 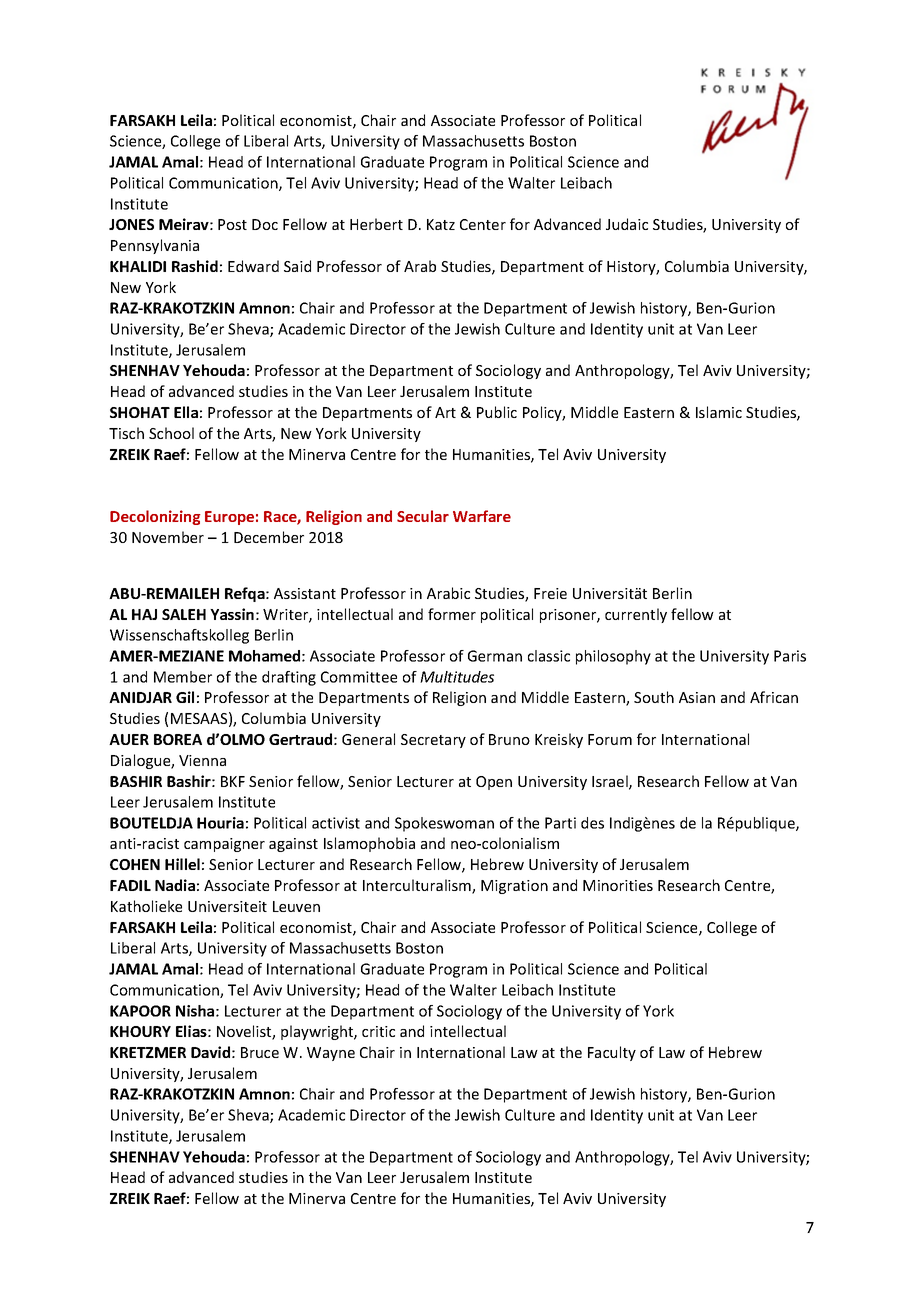 I want to click on Katz, so click(x=441, y=224).
